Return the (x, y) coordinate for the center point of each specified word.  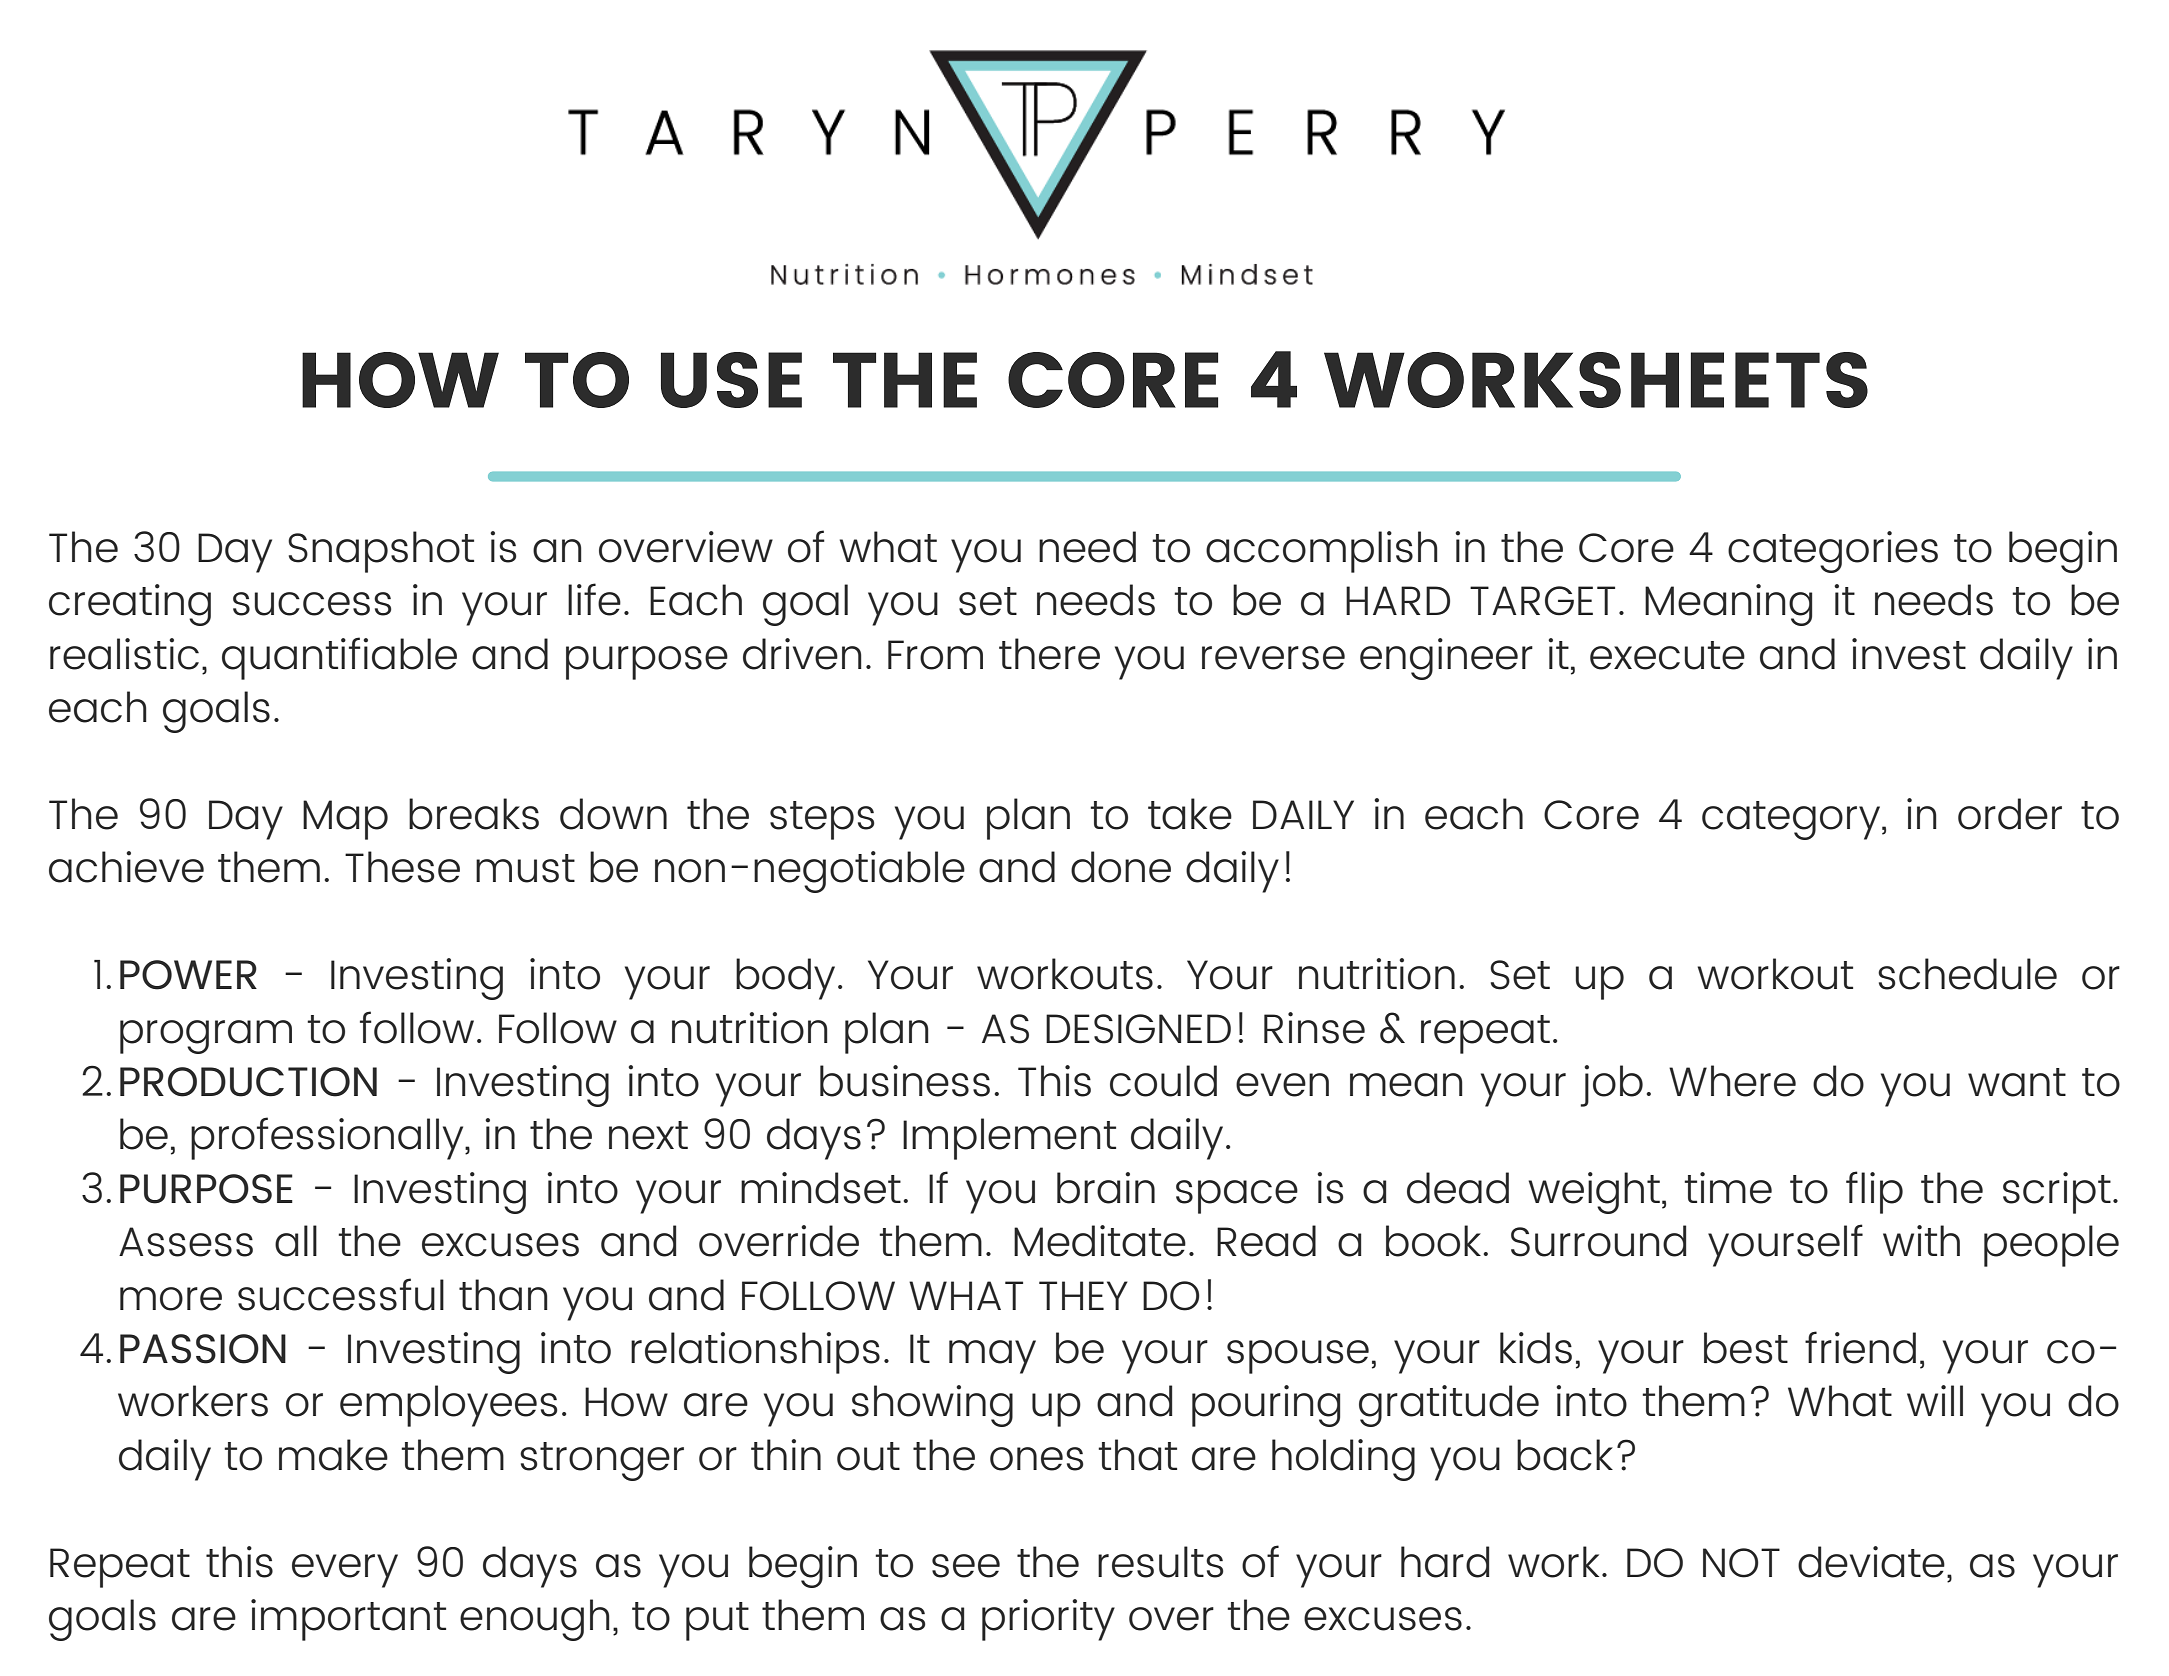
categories (1833, 552)
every (345, 1571)
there (1049, 654)
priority (1048, 1620)
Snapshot (381, 552)
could (1163, 1081)
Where (1732, 1081)
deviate (1871, 1562)
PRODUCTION (248, 1082)
